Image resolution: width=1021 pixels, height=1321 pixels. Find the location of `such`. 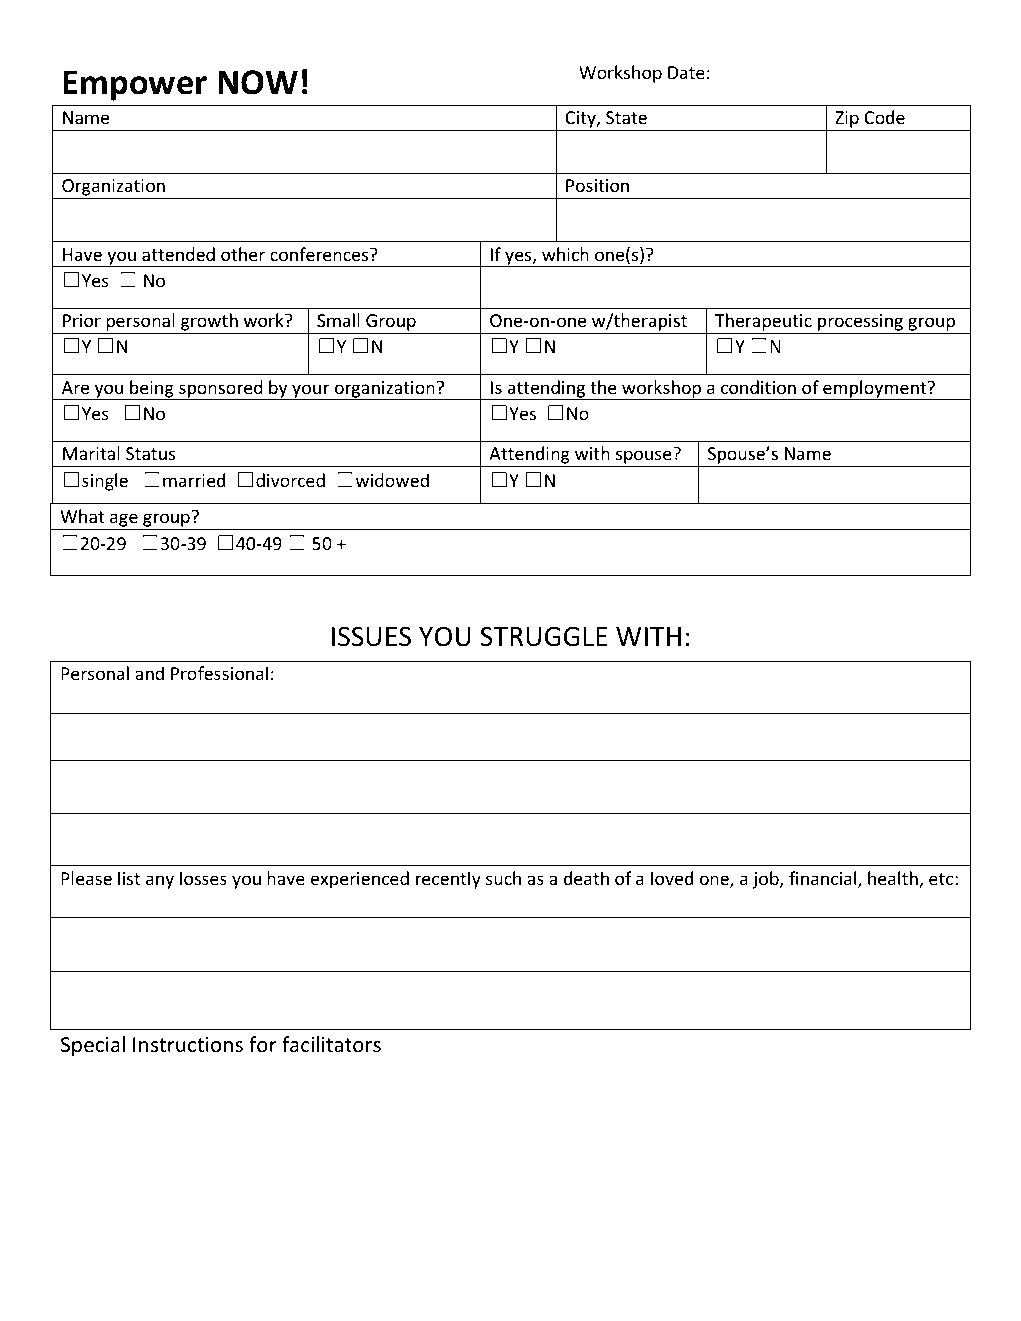

such is located at coordinates (503, 878).
